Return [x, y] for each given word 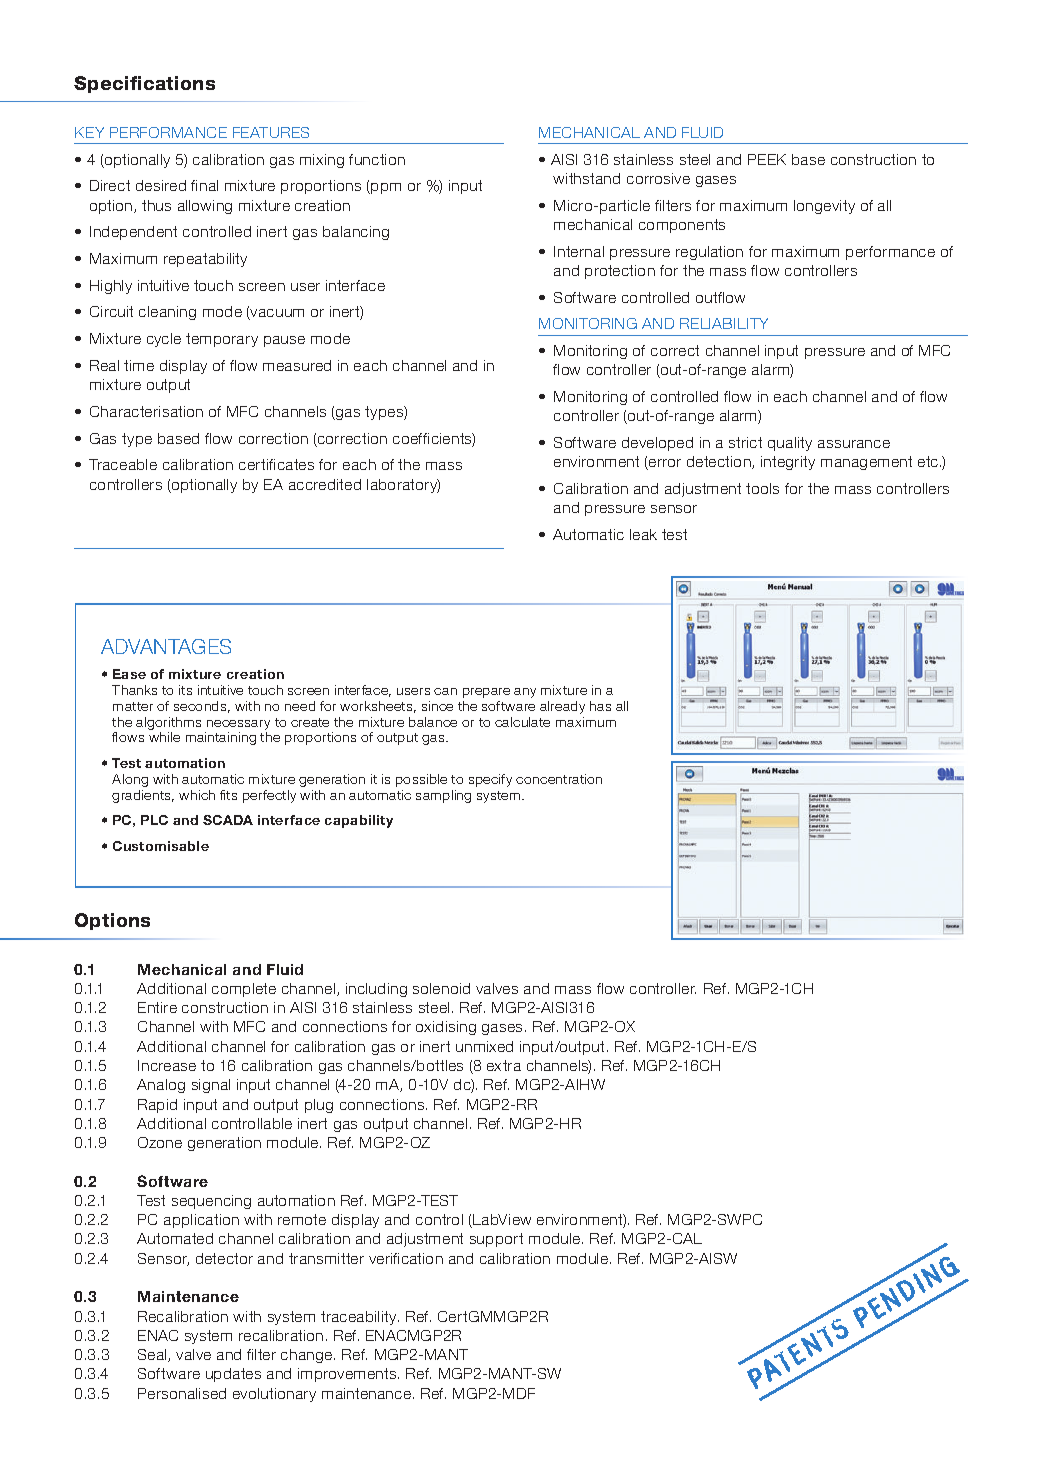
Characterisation [146, 411]
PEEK [767, 159]
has [600, 706]
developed [657, 444]
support [496, 1240]
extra [504, 1065]
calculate [522, 722]
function [377, 159]
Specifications [144, 84]
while [164, 737]
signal [211, 1086]
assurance [854, 444]
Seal [153, 1355]
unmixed [484, 1046]
